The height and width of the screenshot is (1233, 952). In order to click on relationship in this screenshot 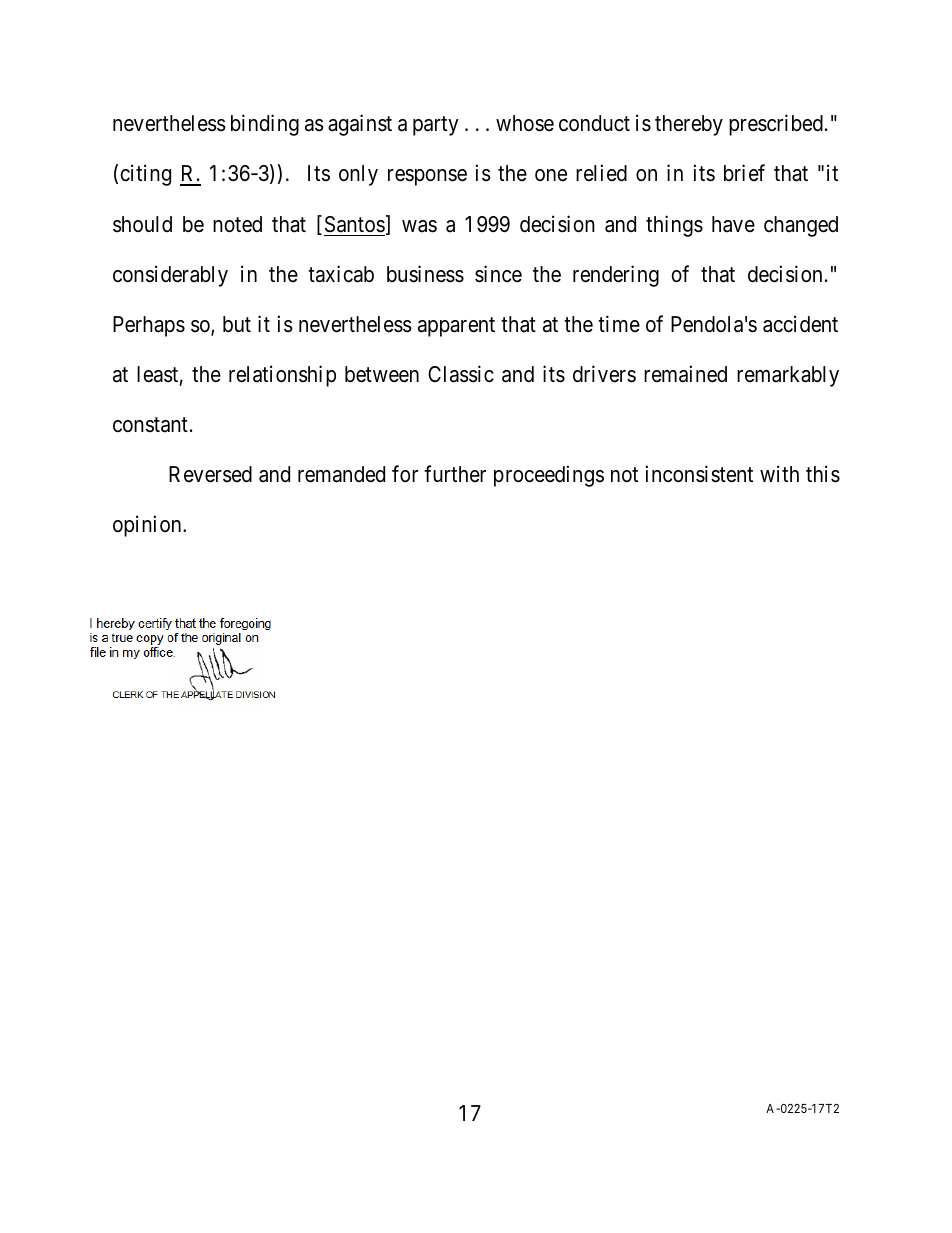, I will do `click(282, 376)`.
